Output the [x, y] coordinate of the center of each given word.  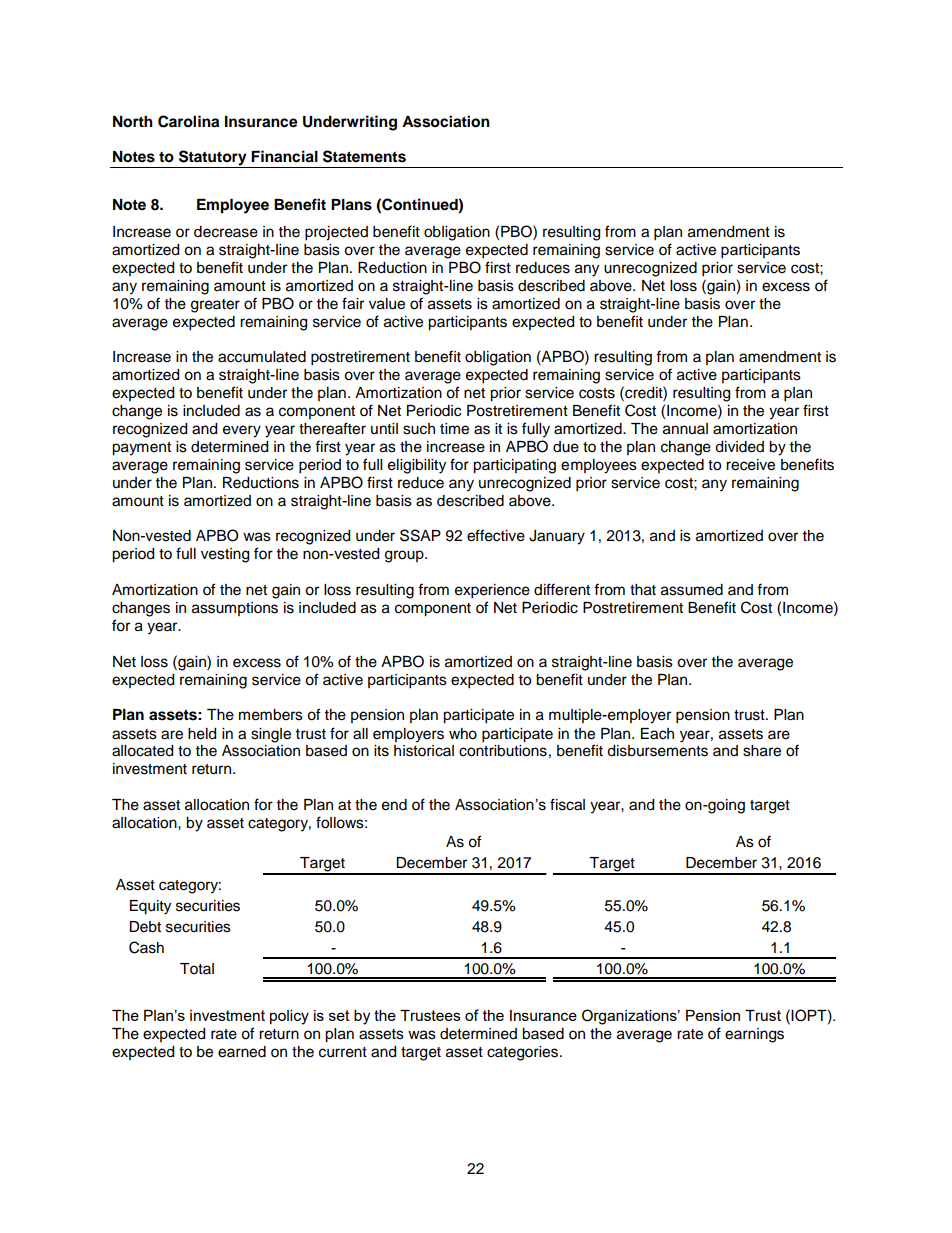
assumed [692, 590]
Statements [364, 156]
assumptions [235, 609]
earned [242, 1052]
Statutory [213, 159]
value [387, 304]
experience [492, 591]
